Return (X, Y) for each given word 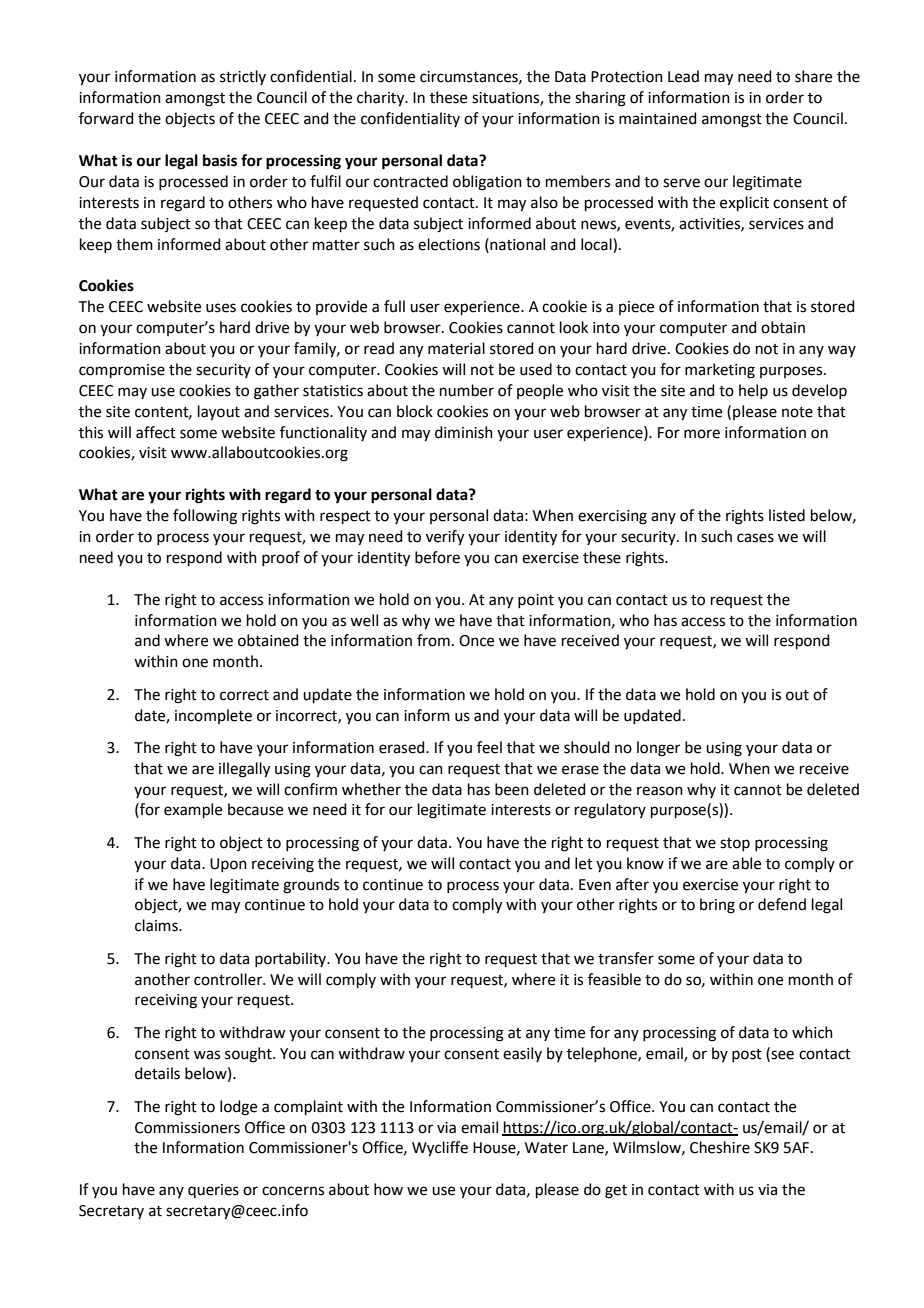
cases (755, 538)
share (813, 76)
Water (546, 1148)
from (433, 640)
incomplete (213, 716)
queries (213, 1191)
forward (106, 118)
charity (382, 99)
